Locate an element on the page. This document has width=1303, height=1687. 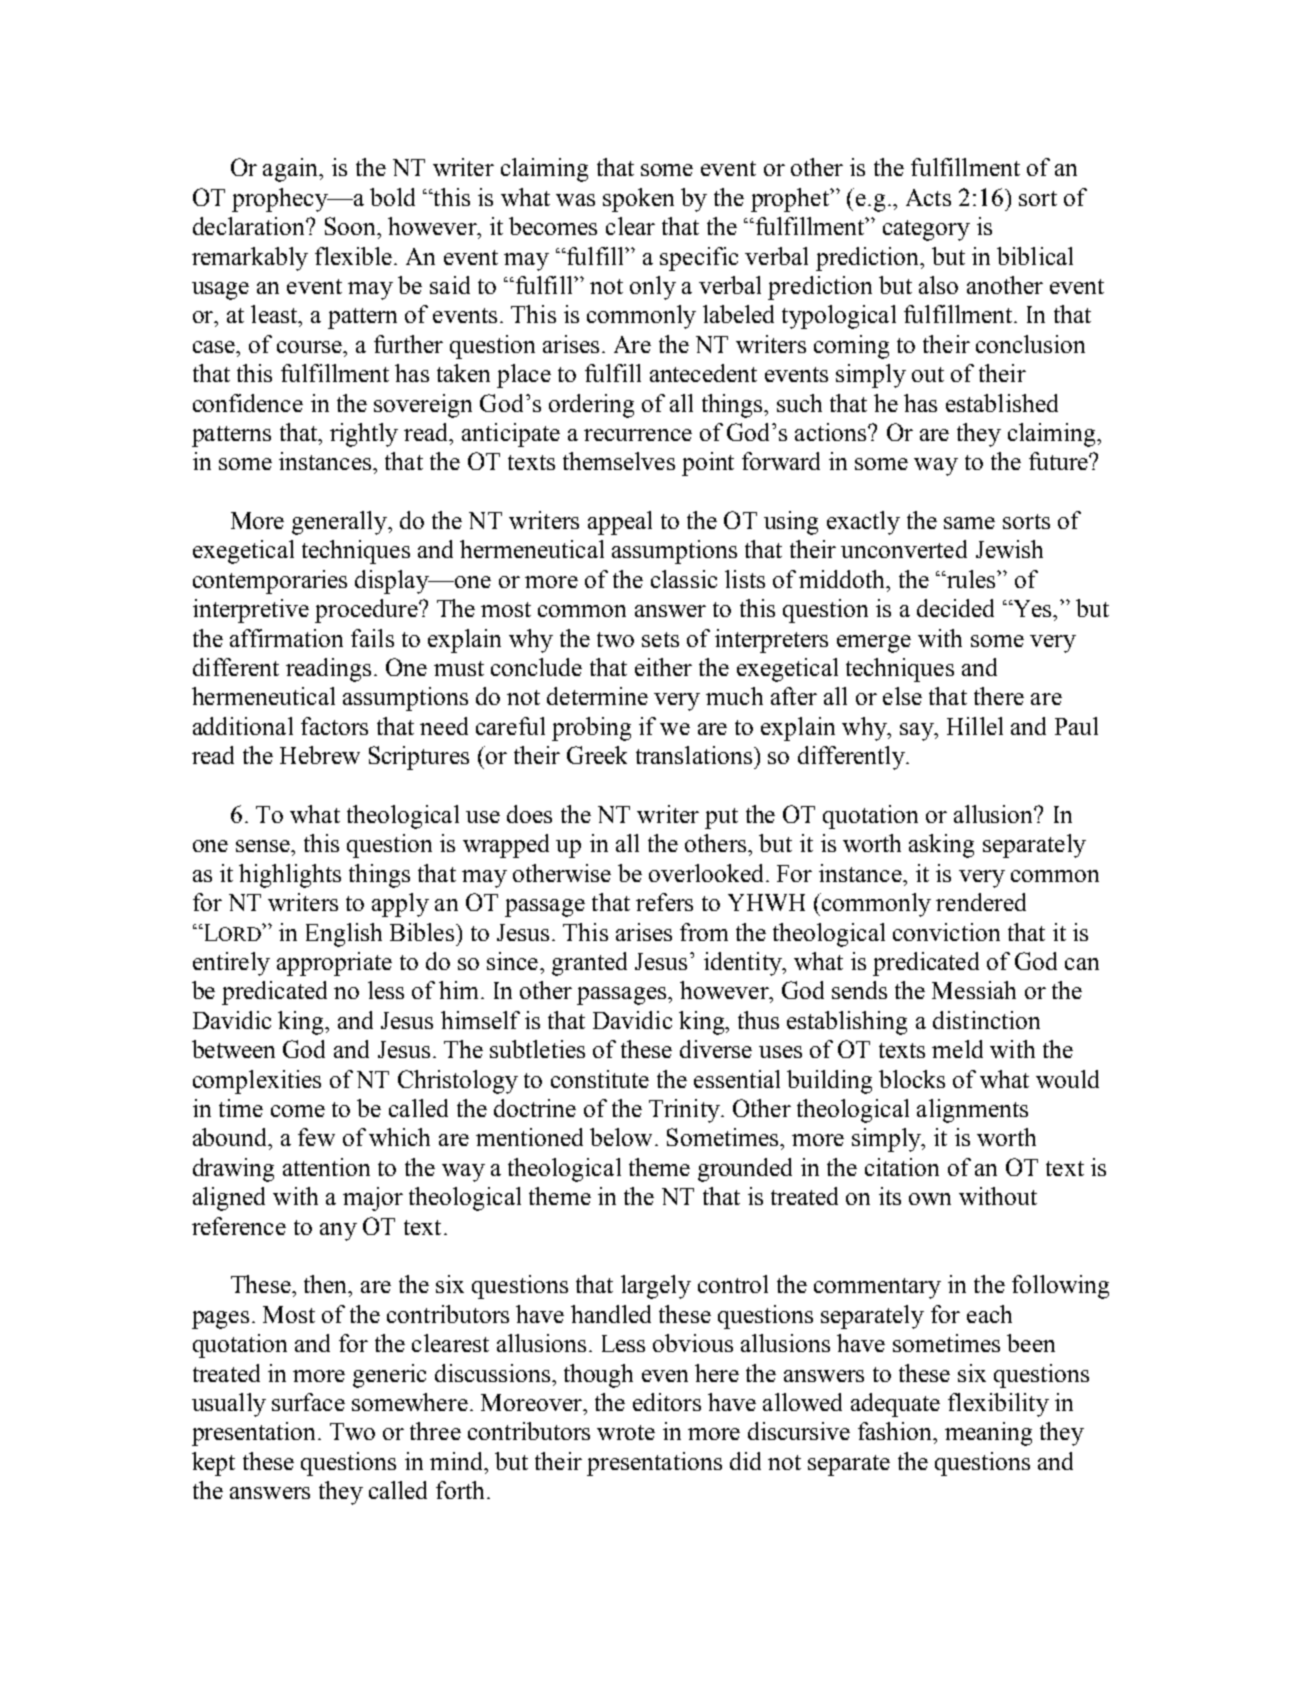
wrote is located at coordinates (626, 1432).
